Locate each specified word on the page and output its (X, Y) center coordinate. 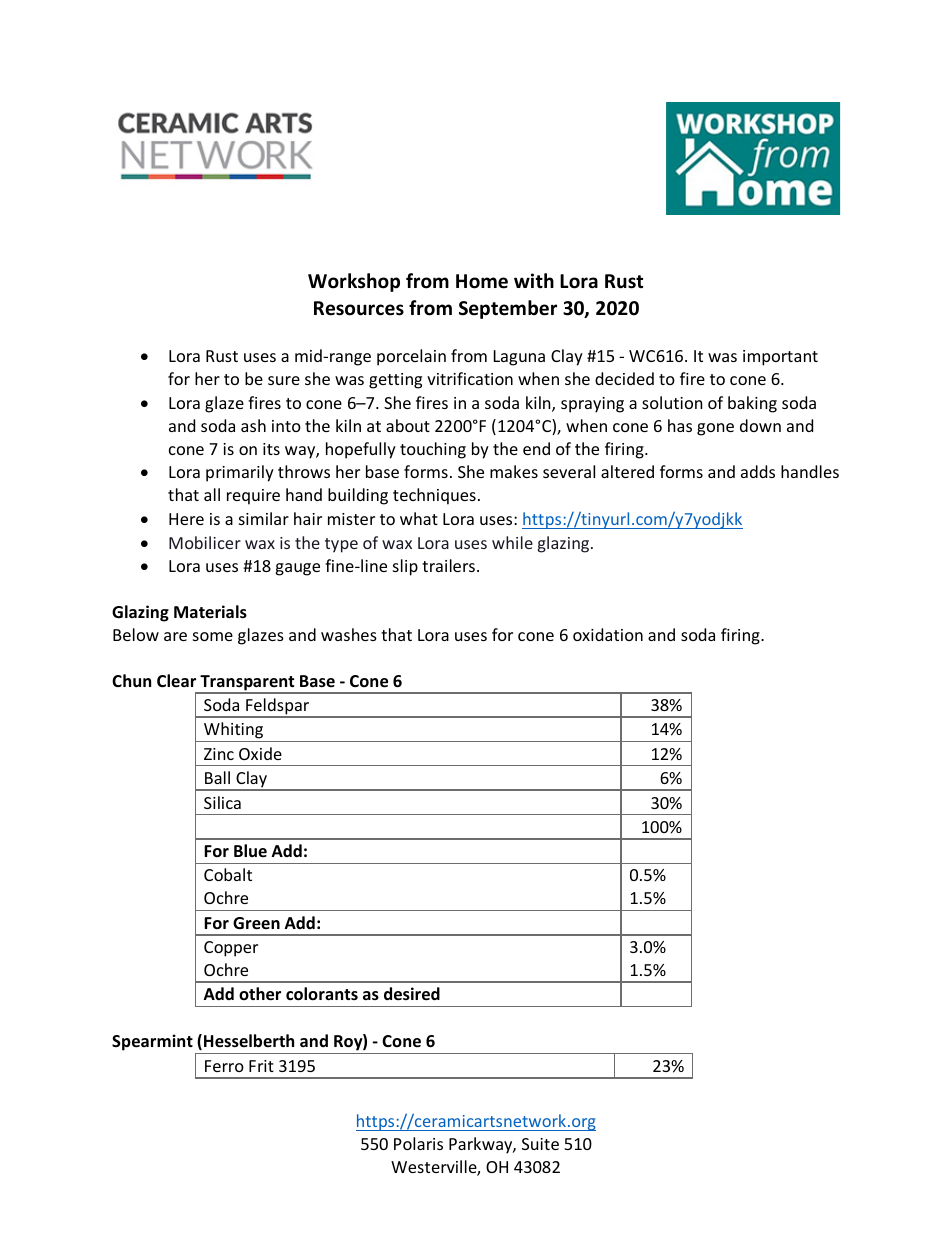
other (260, 994)
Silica (222, 802)
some (213, 636)
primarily (240, 473)
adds (758, 471)
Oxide (260, 753)
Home (482, 281)
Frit (261, 1066)
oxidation (608, 634)
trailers (448, 565)
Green (256, 923)
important (780, 358)
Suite (540, 1144)
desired (412, 994)
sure (284, 380)
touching (433, 450)
